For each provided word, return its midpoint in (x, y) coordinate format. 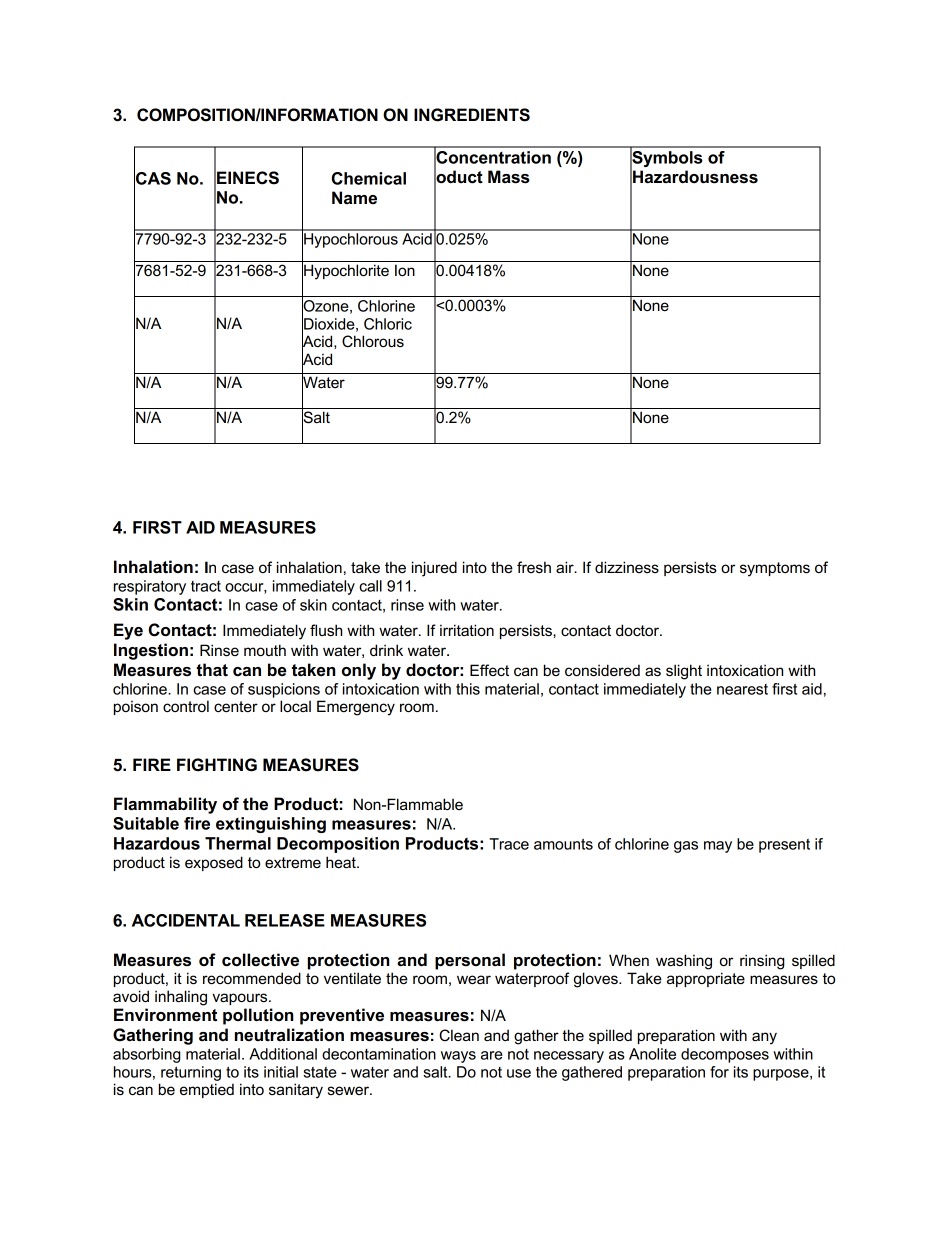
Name (354, 197)
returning (191, 1073)
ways (458, 1057)
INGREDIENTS (472, 115)
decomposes (725, 1055)
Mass (509, 177)
